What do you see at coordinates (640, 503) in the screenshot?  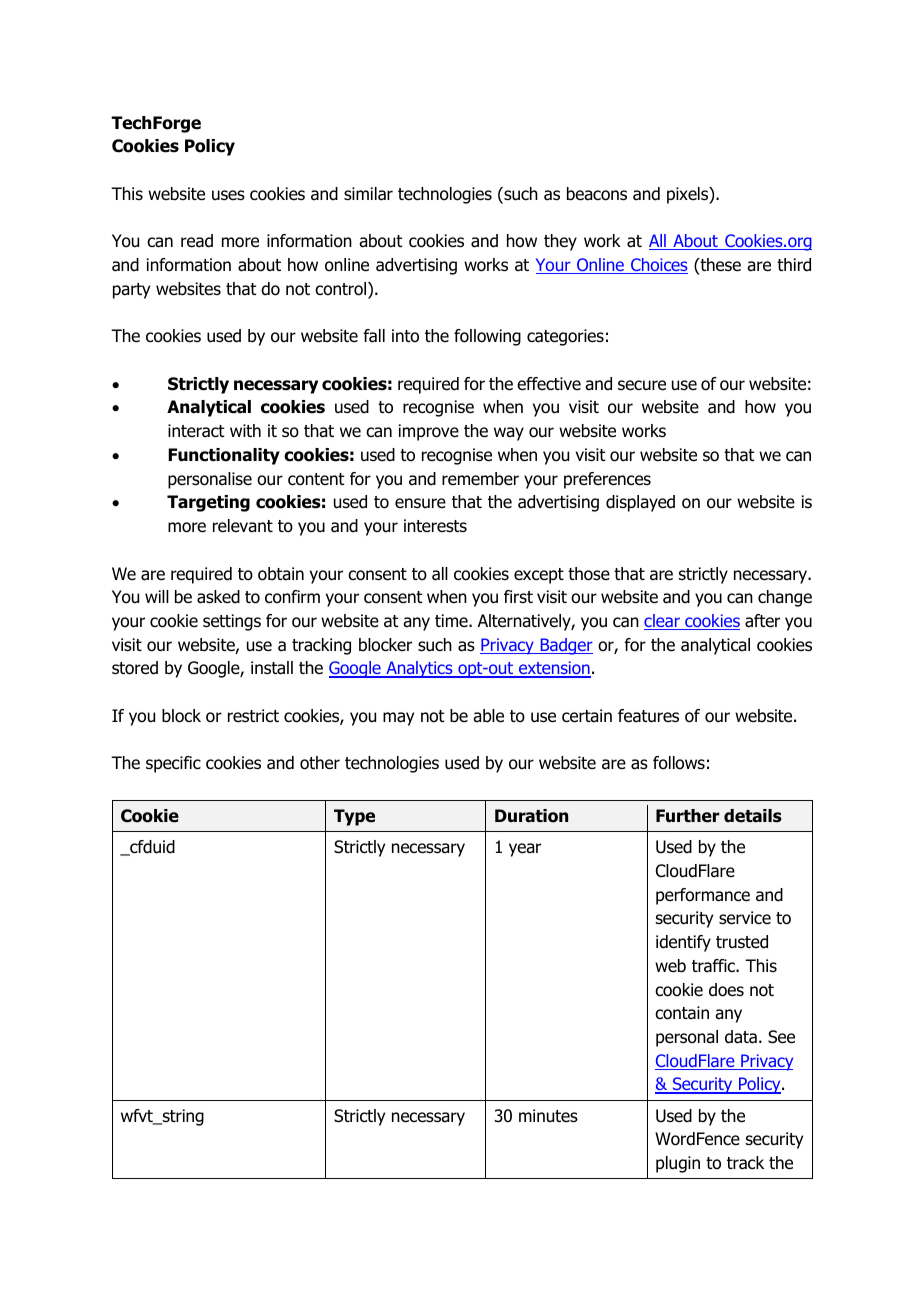 I see `displayed` at bounding box center [640, 503].
